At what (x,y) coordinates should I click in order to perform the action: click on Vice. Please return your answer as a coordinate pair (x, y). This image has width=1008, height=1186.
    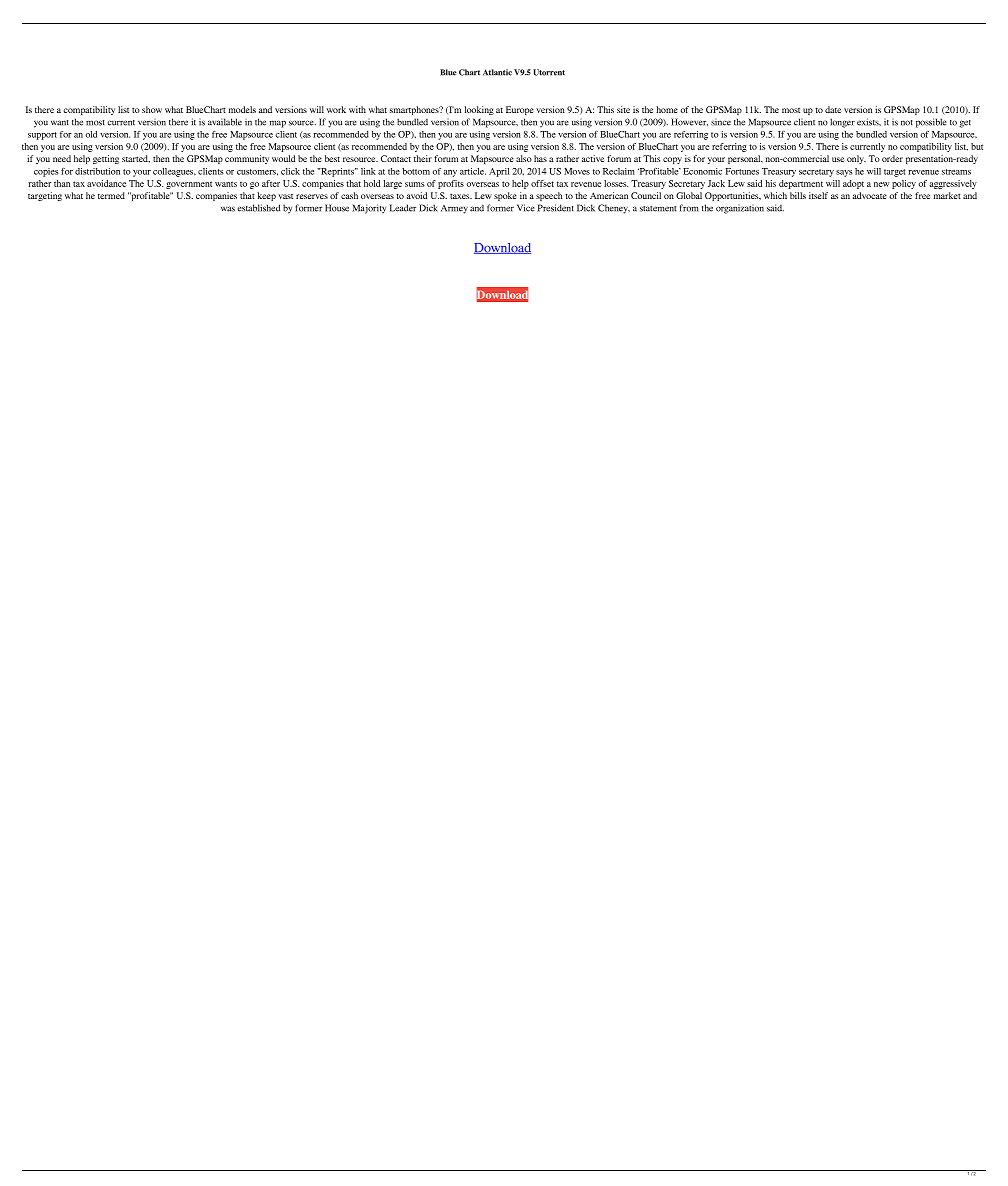
    Looking at the image, I should click on (526, 208).
